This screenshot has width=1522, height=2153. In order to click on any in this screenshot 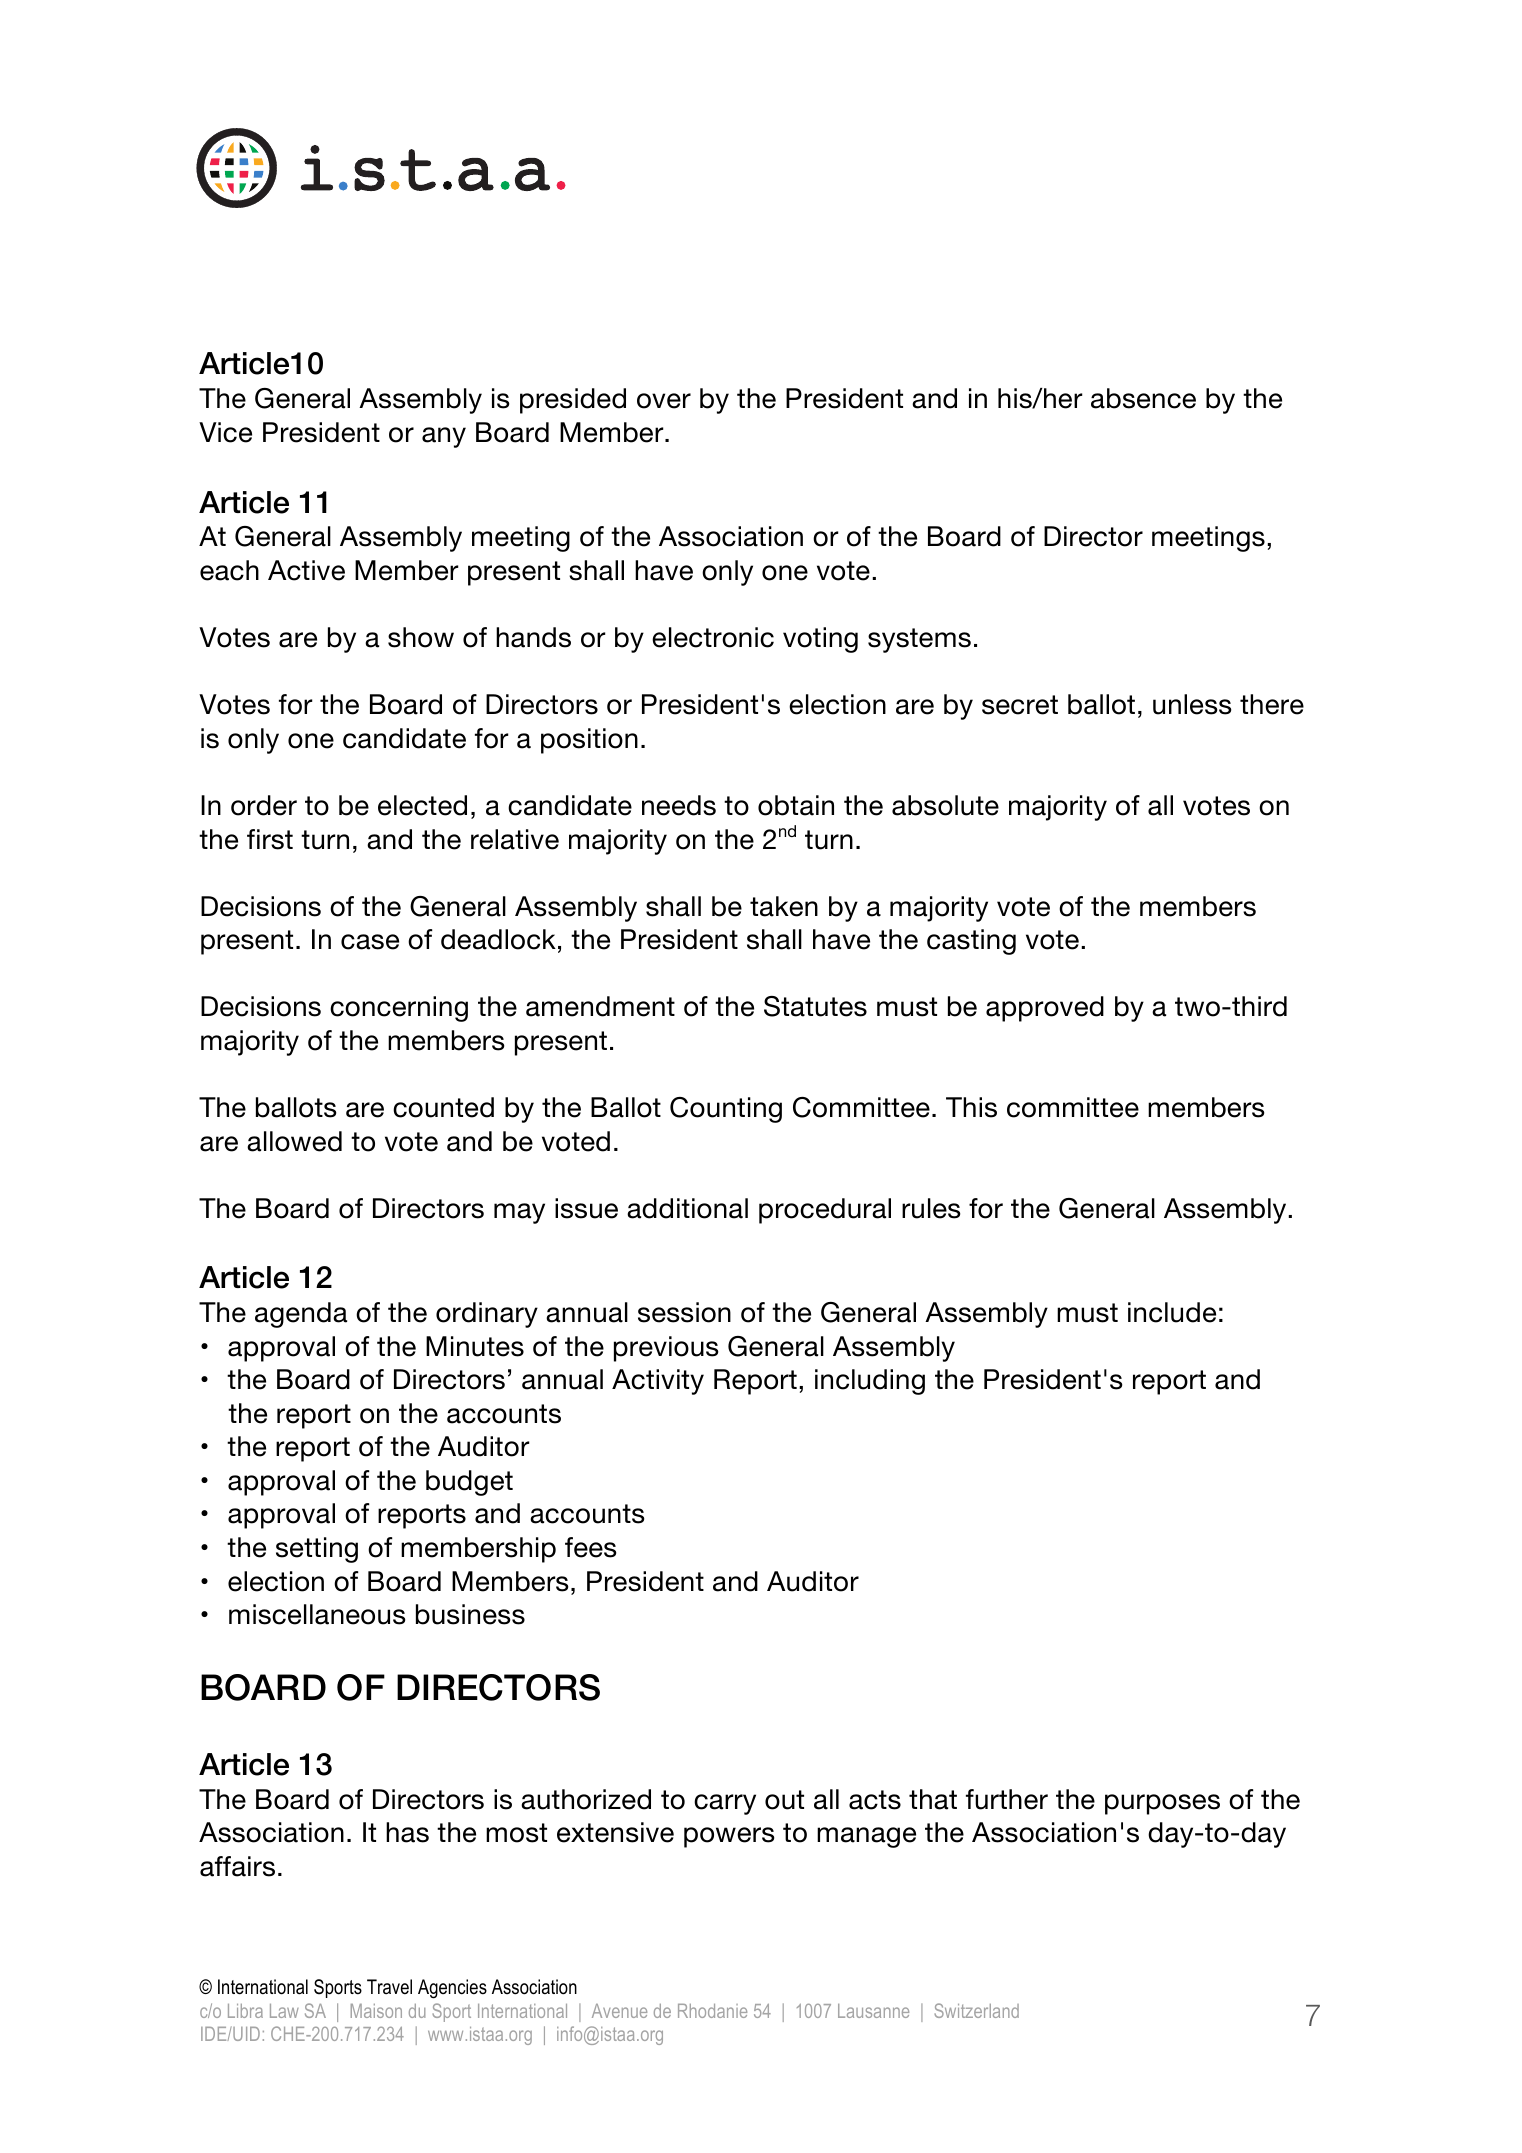, I will do `click(444, 437)`.
